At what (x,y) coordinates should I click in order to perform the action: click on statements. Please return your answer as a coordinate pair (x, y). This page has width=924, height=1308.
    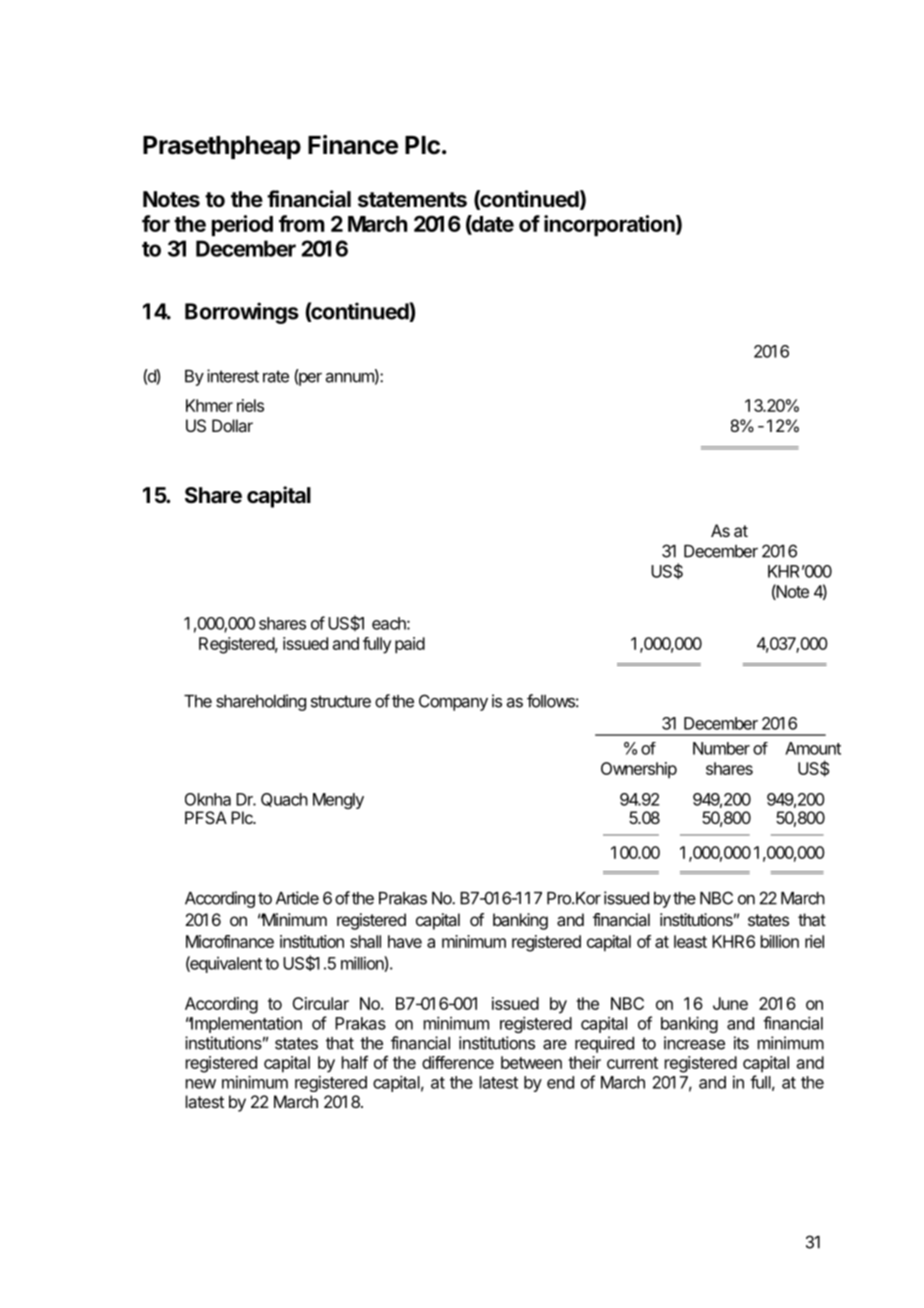
    Looking at the image, I should click on (412, 200).
